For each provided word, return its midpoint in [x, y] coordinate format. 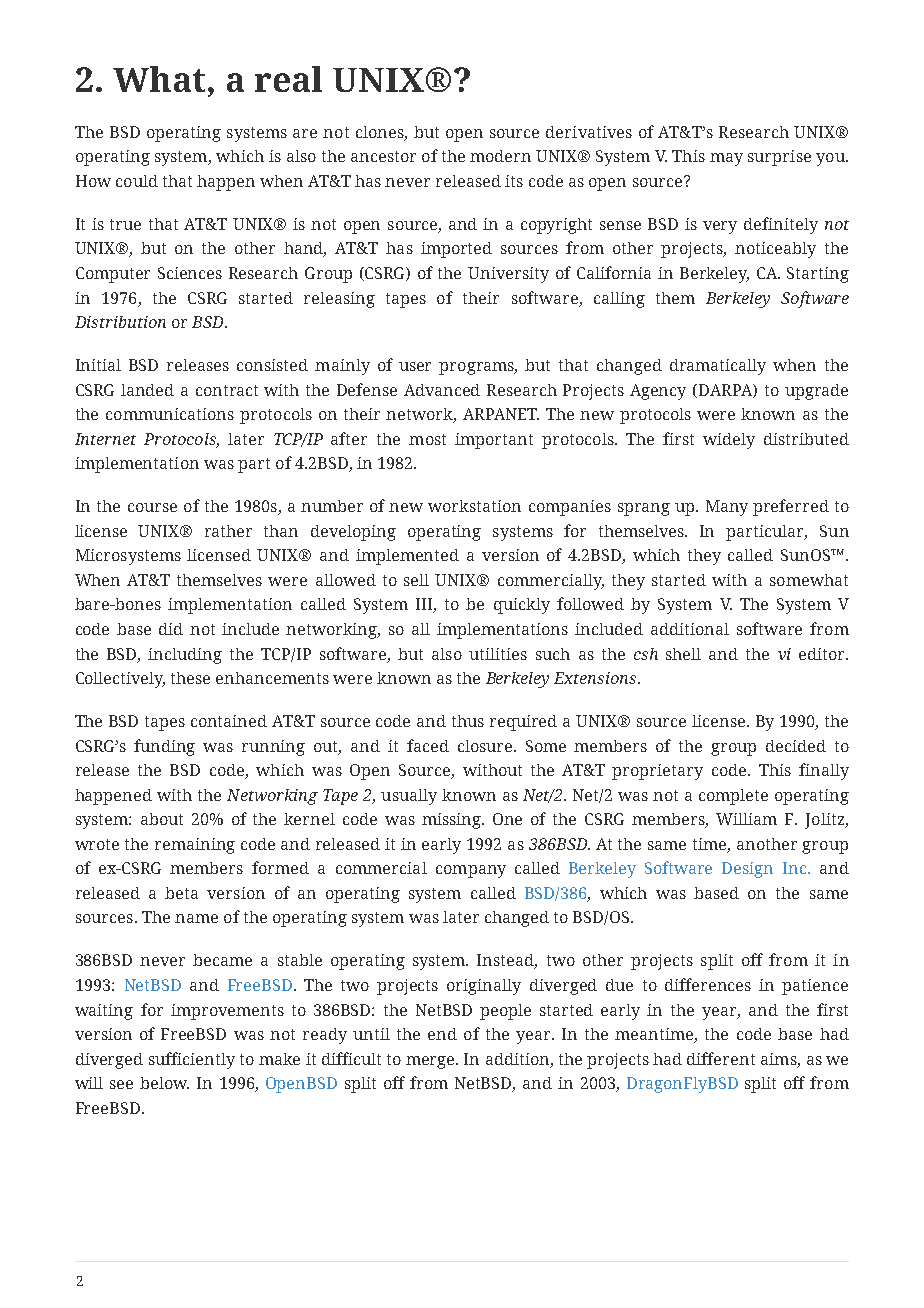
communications [170, 414]
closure [486, 746]
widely [729, 441]
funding [164, 747]
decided [796, 746]
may [726, 159]
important [494, 441]
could [137, 181]
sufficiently [192, 1060]
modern [500, 156]
